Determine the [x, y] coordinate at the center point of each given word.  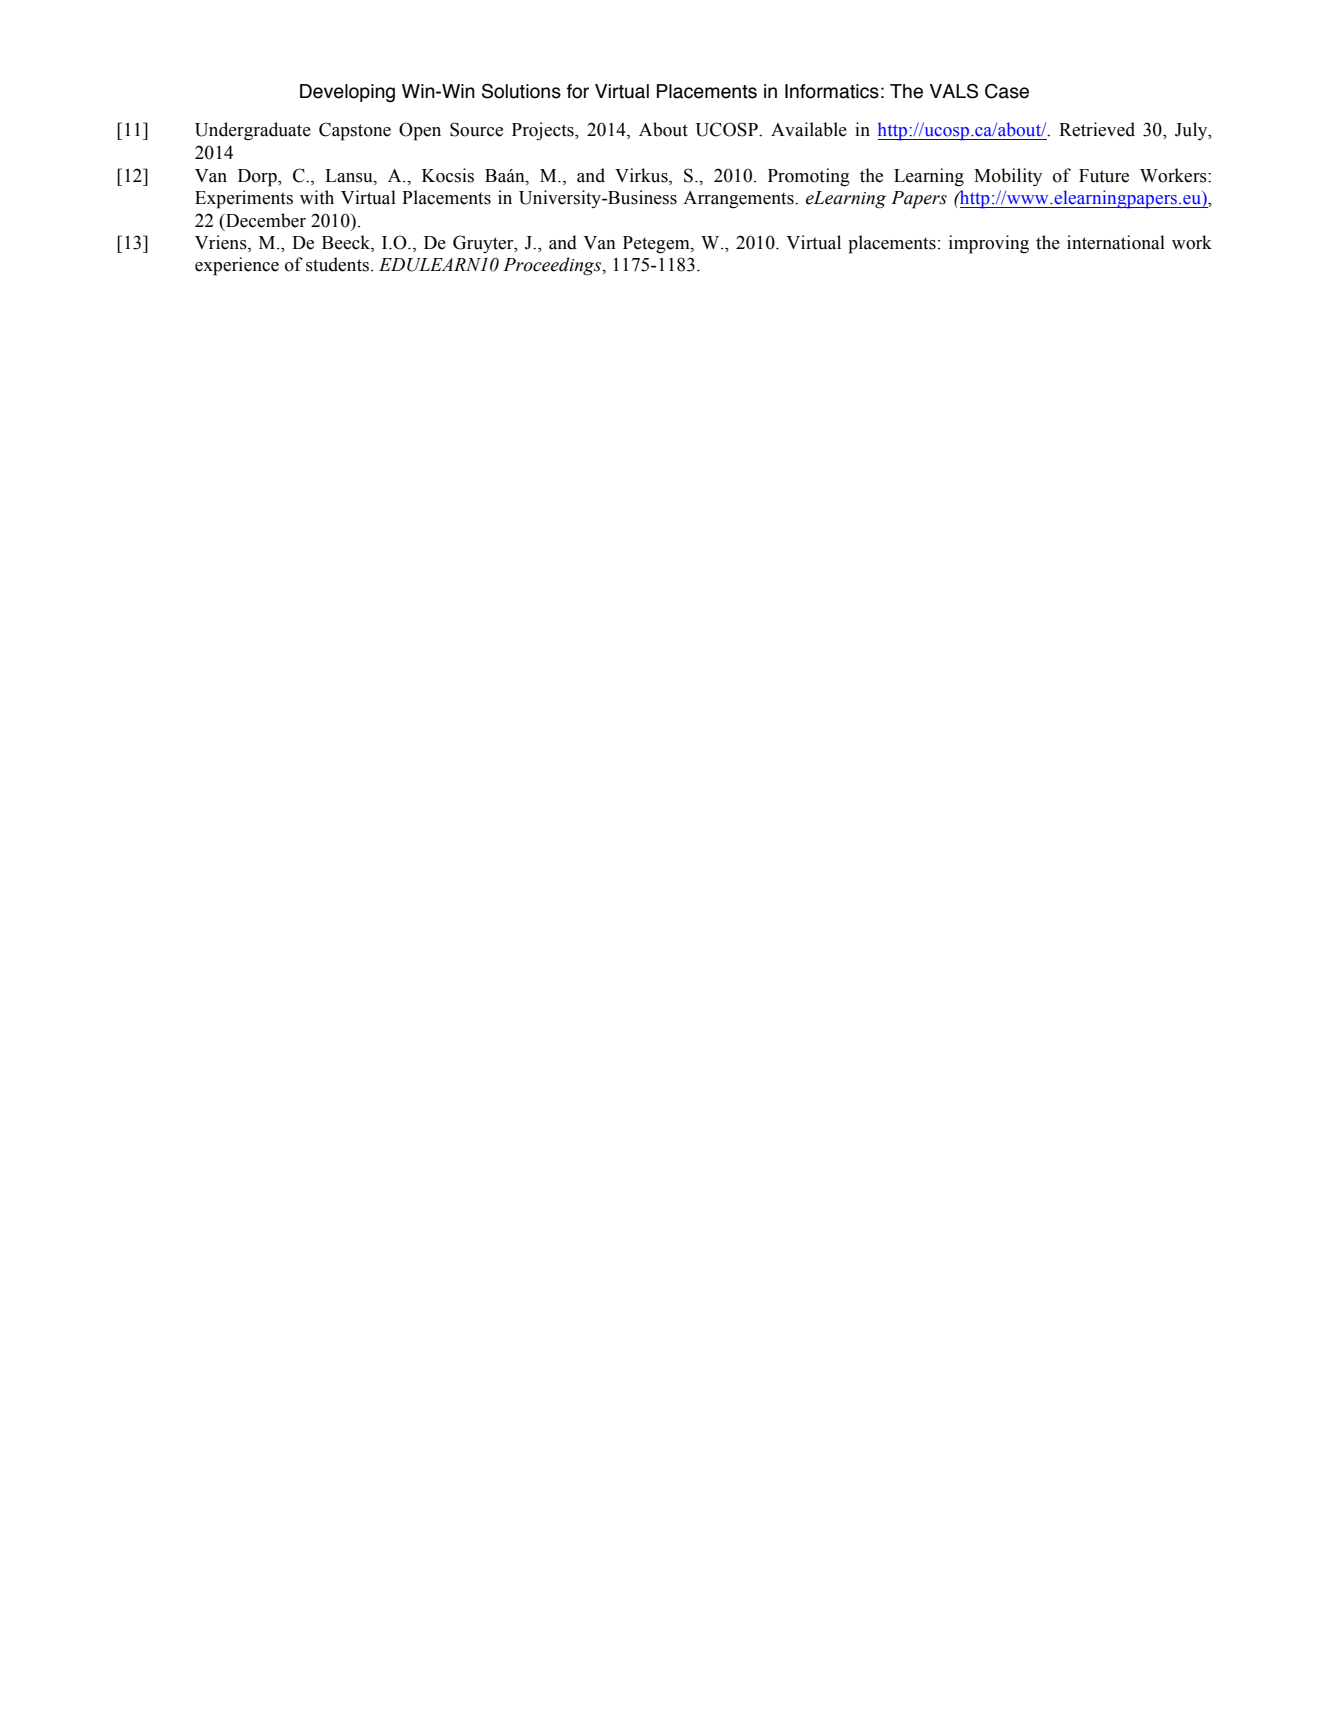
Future [1104, 176]
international [1116, 242]
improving [989, 244]
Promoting [809, 177]
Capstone [355, 131]
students [337, 264]
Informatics [832, 91]
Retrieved [1097, 129]
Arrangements [739, 200]
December [265, 220]
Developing [347, 93]
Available [809, 129]
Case [1007, 91]
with [317, 197]
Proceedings [553, 266]
